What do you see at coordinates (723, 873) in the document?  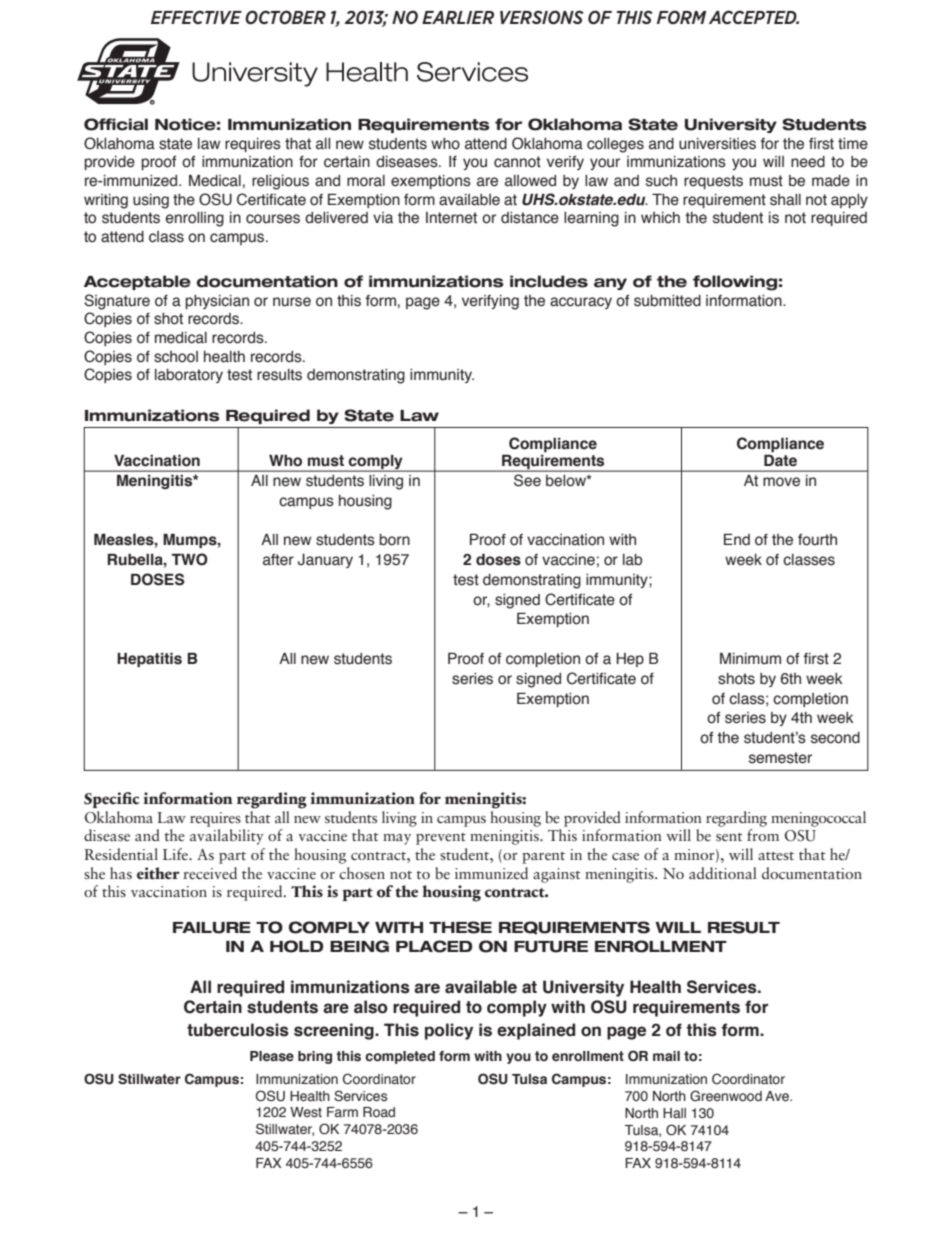 I see `additional` at bounding box center [723, 873].
